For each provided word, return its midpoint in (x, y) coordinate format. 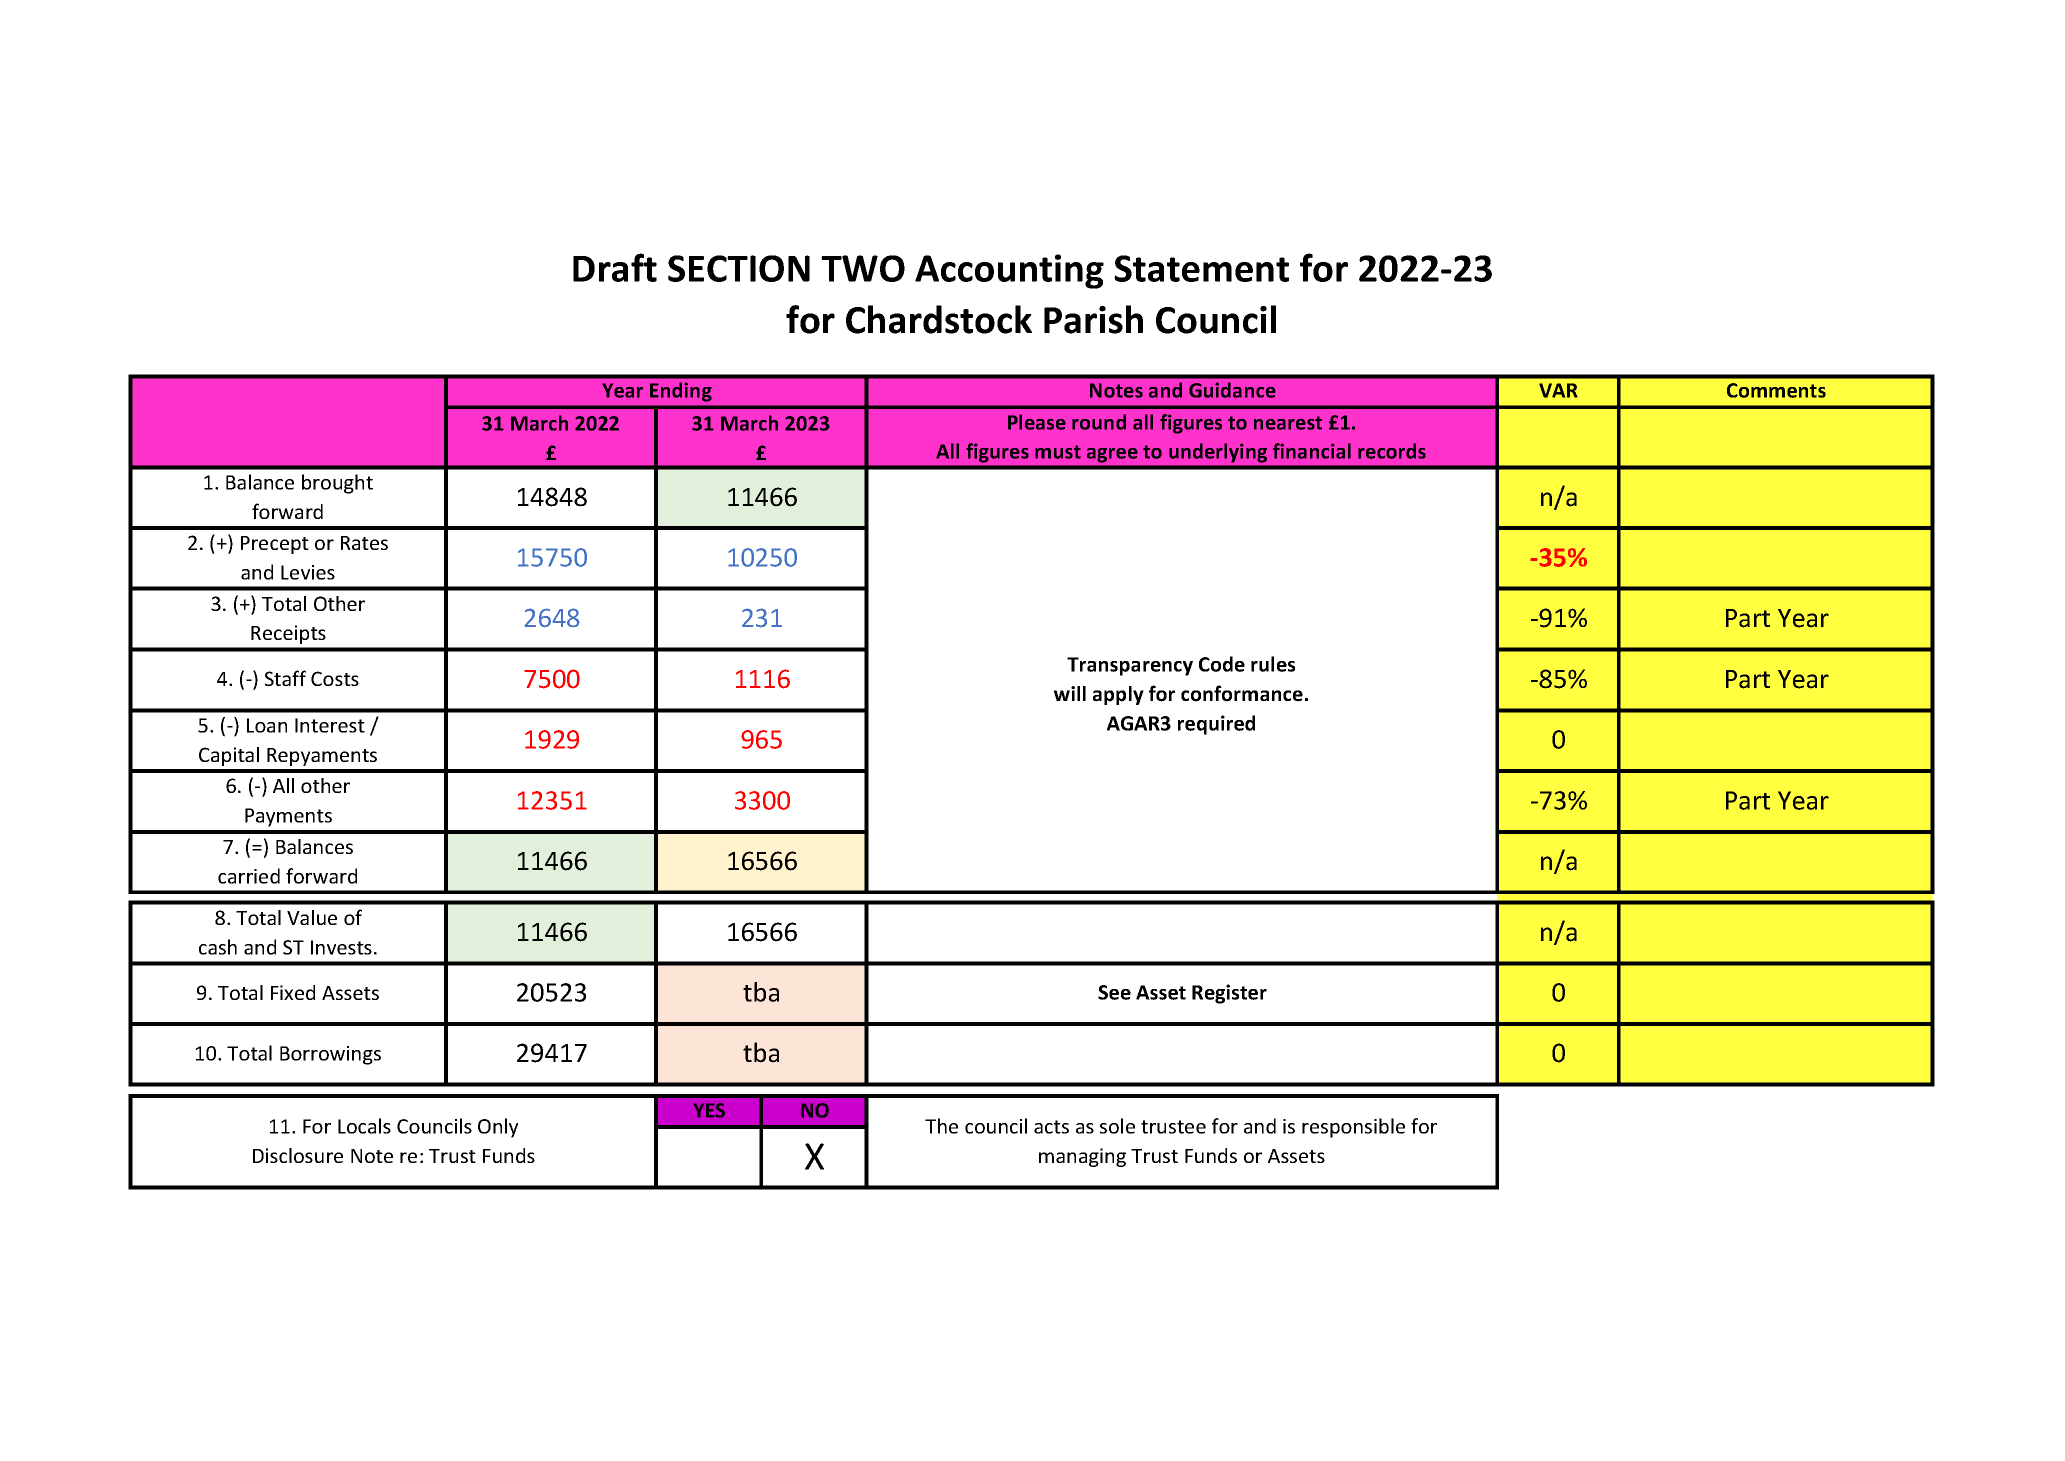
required (1216, 725)
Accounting (1009, 271)
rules (1273, 664)
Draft (615, 267)
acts (1051, 1127)
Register (1229, 994)
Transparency (1130, 666)
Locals (364, 1126)
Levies (308, 572)
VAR (1558, 390)
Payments (288, 817)
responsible (1353, 1128)
